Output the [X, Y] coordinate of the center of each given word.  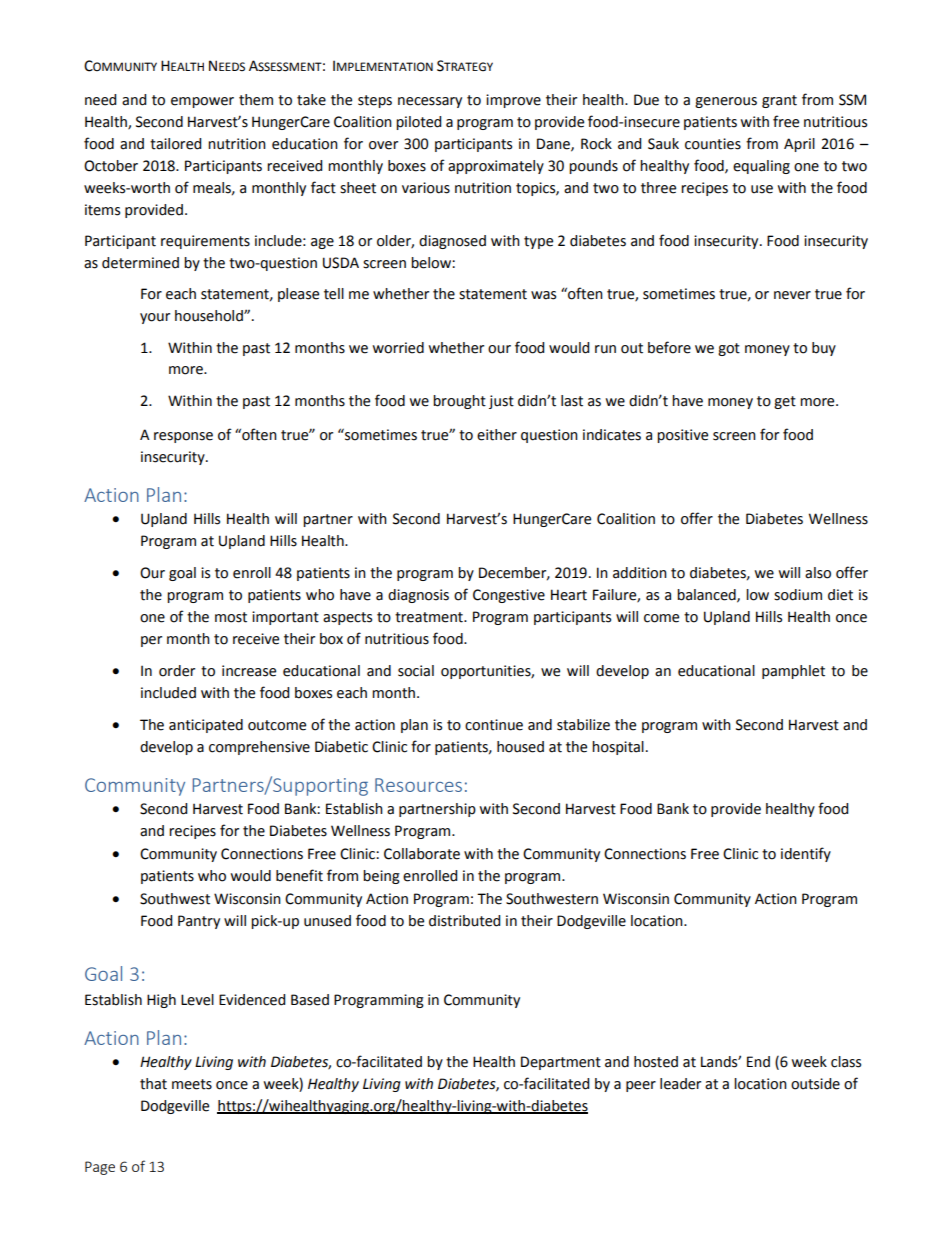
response [183, 437]
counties [713, 144]
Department [561, 1063]
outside [815, 1084]
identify [806, 854]
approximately [496, 167]
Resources [418, 785]
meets [192, 1084]
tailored [175, 144]
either [497, 435]
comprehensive [259, 748]
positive [682, 436]
